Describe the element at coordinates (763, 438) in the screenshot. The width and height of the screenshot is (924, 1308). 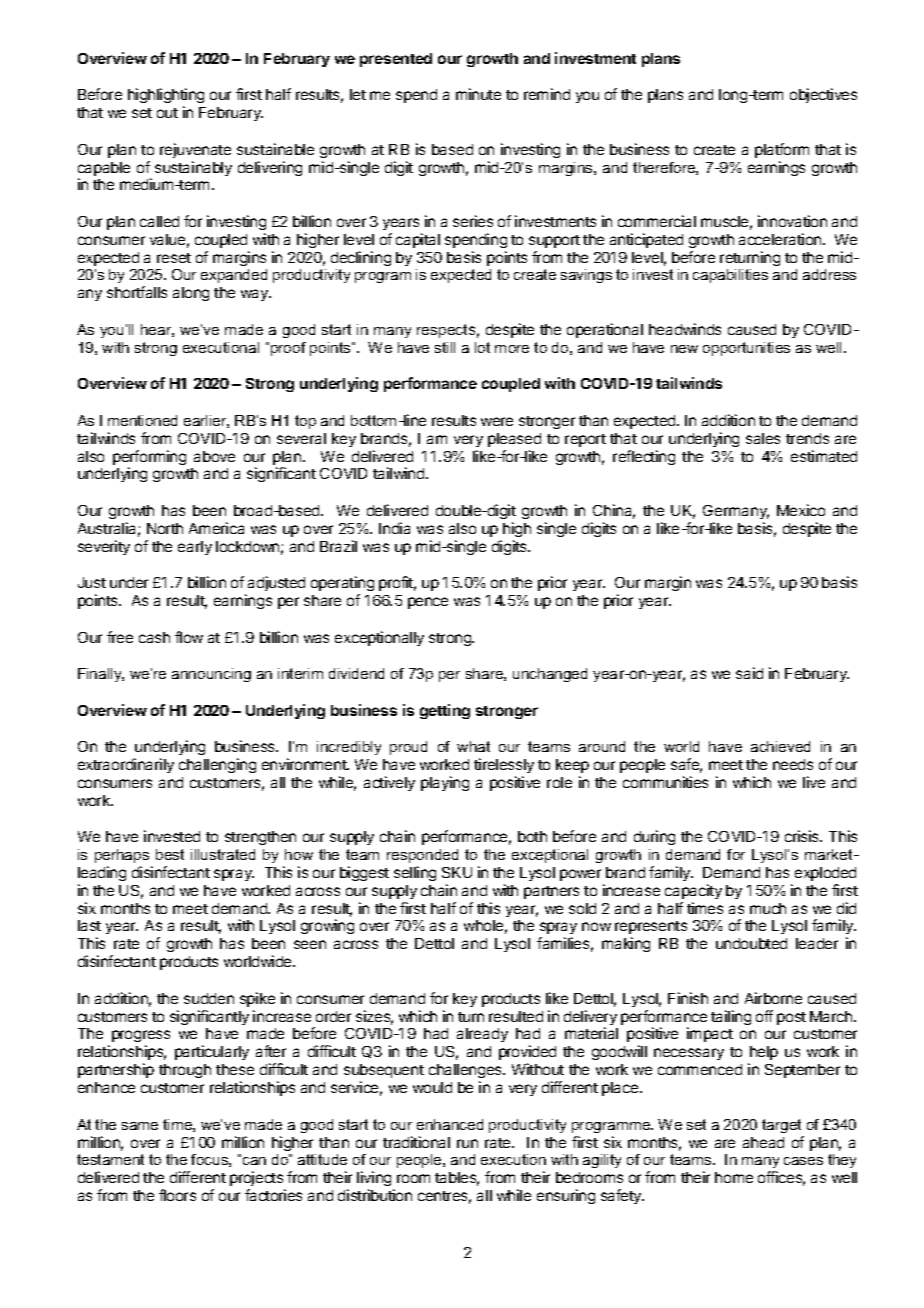
I see `sales` at that location.
